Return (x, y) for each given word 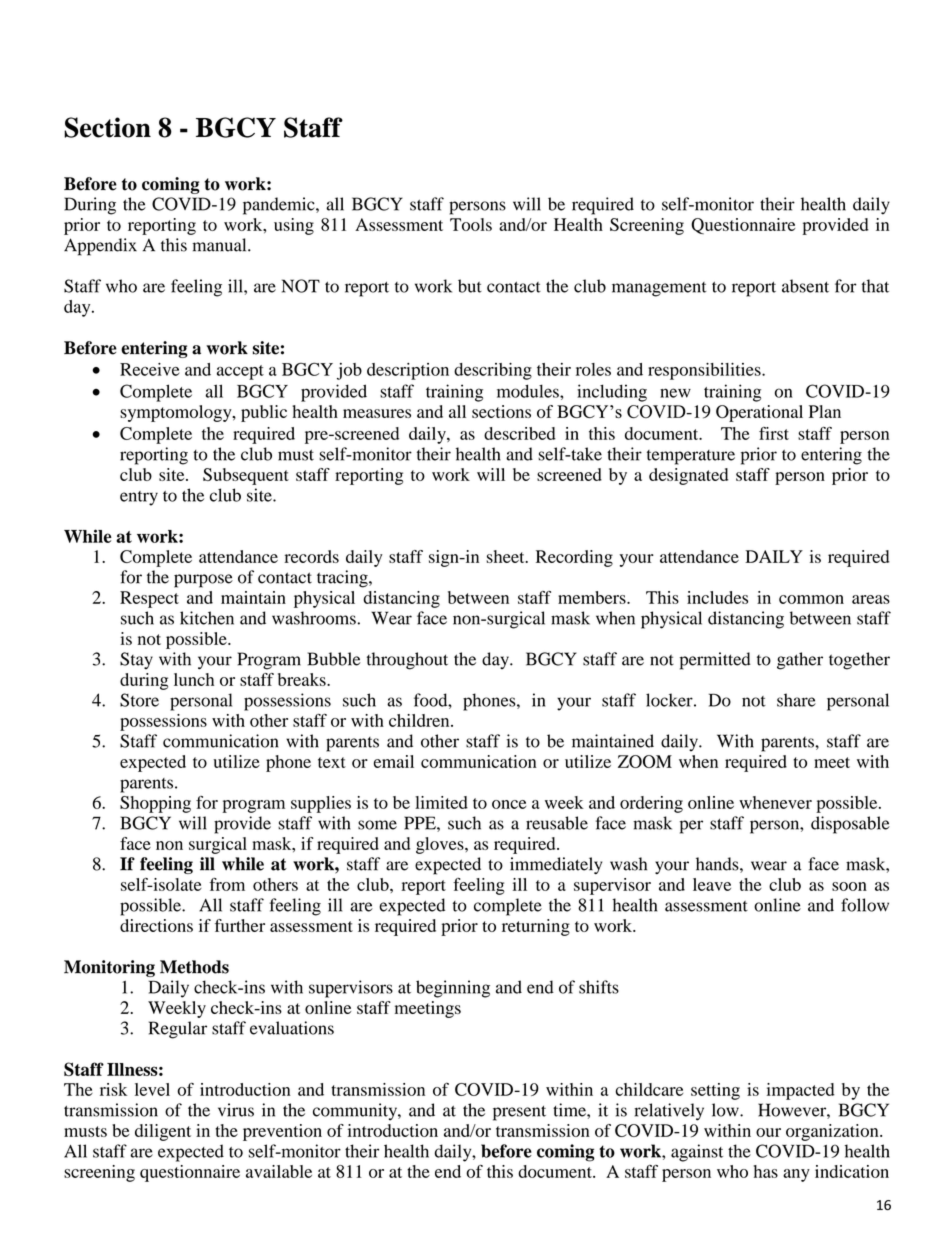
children (420, 720)
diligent (163, 1132)
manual (220, 245)
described (520, 433)
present (519, 1113)
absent (805, 286)
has (766, 1171)
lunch (194, 679)
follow (865, 905)
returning (536, 927)
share (796, 700)
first (774, 433)
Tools (471, 224)
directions (156, 925)
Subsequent (246, 476)
